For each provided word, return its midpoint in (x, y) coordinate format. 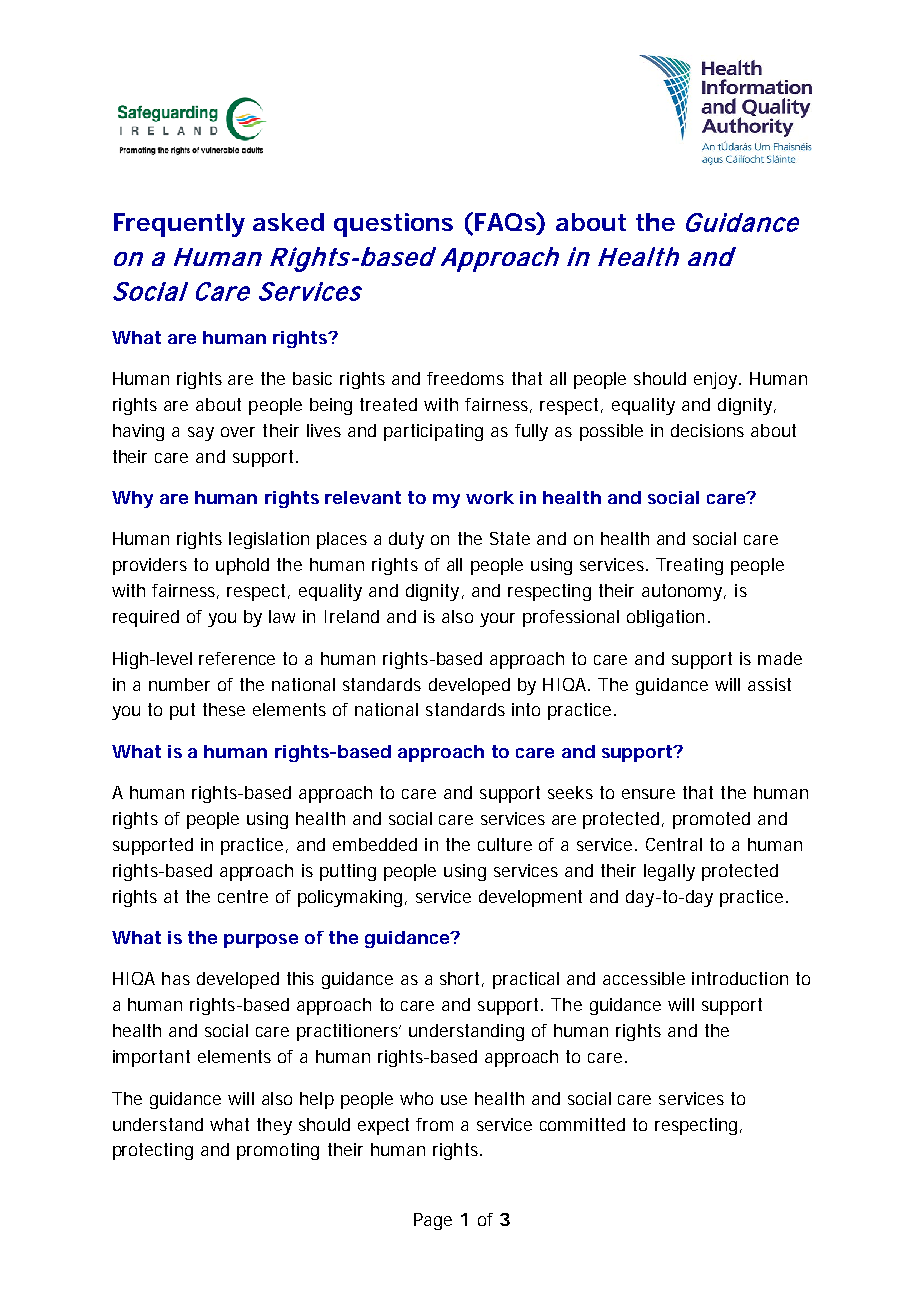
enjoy (717, 380)
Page (433, 1221)
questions (393, 225)
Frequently (179, 225)
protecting (153, 1151)
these (224, 709)
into (526, 709)
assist (769, 684)
